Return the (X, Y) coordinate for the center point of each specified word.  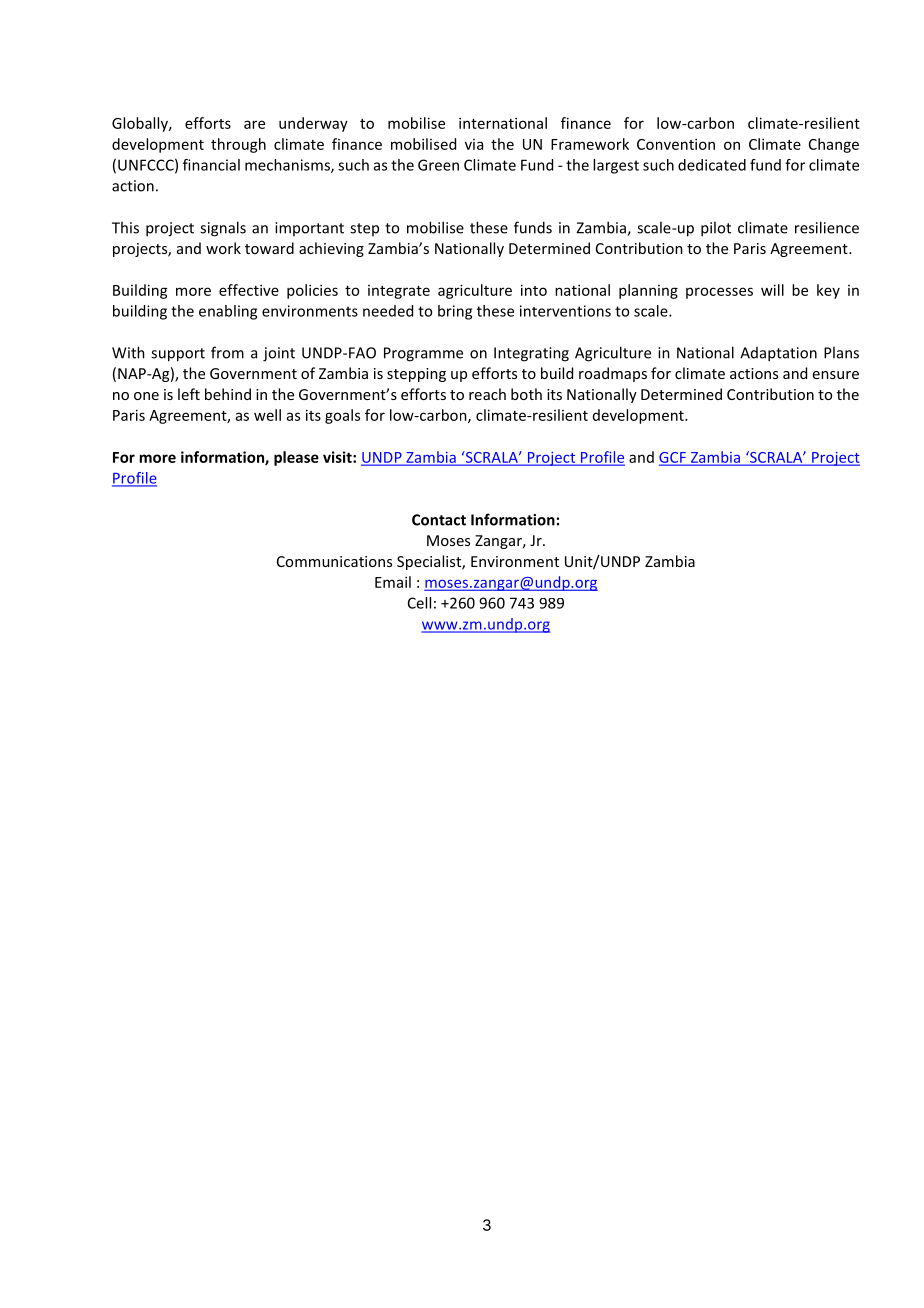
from (227, 352)
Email (393, 582)
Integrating (531, 354)
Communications (334, 561)
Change (834, 145)
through (238, 145)
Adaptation (778, 354)
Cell (419, 603)
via (474, 144)
